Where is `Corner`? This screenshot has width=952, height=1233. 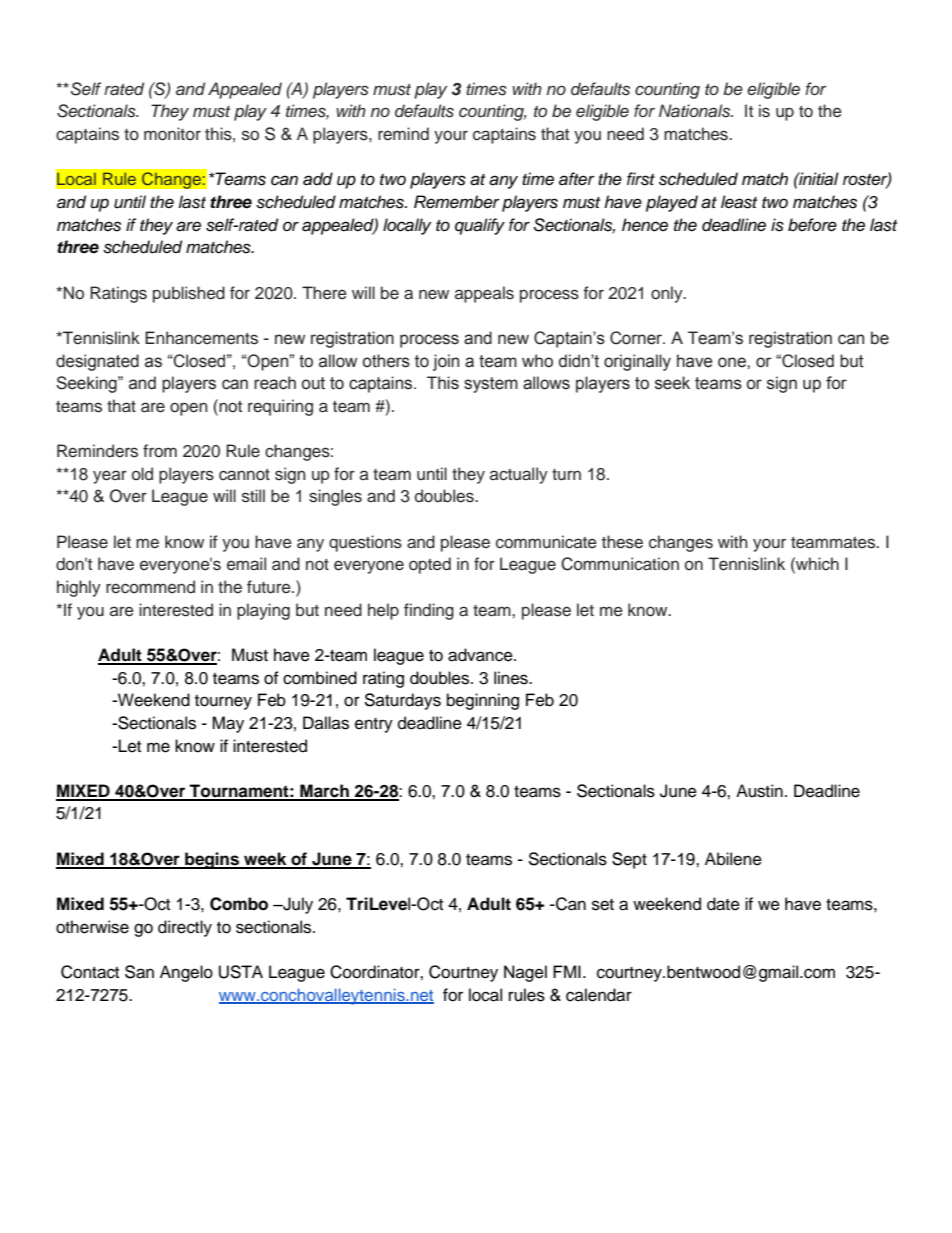
Corner is located at coordinates (637, 338).
